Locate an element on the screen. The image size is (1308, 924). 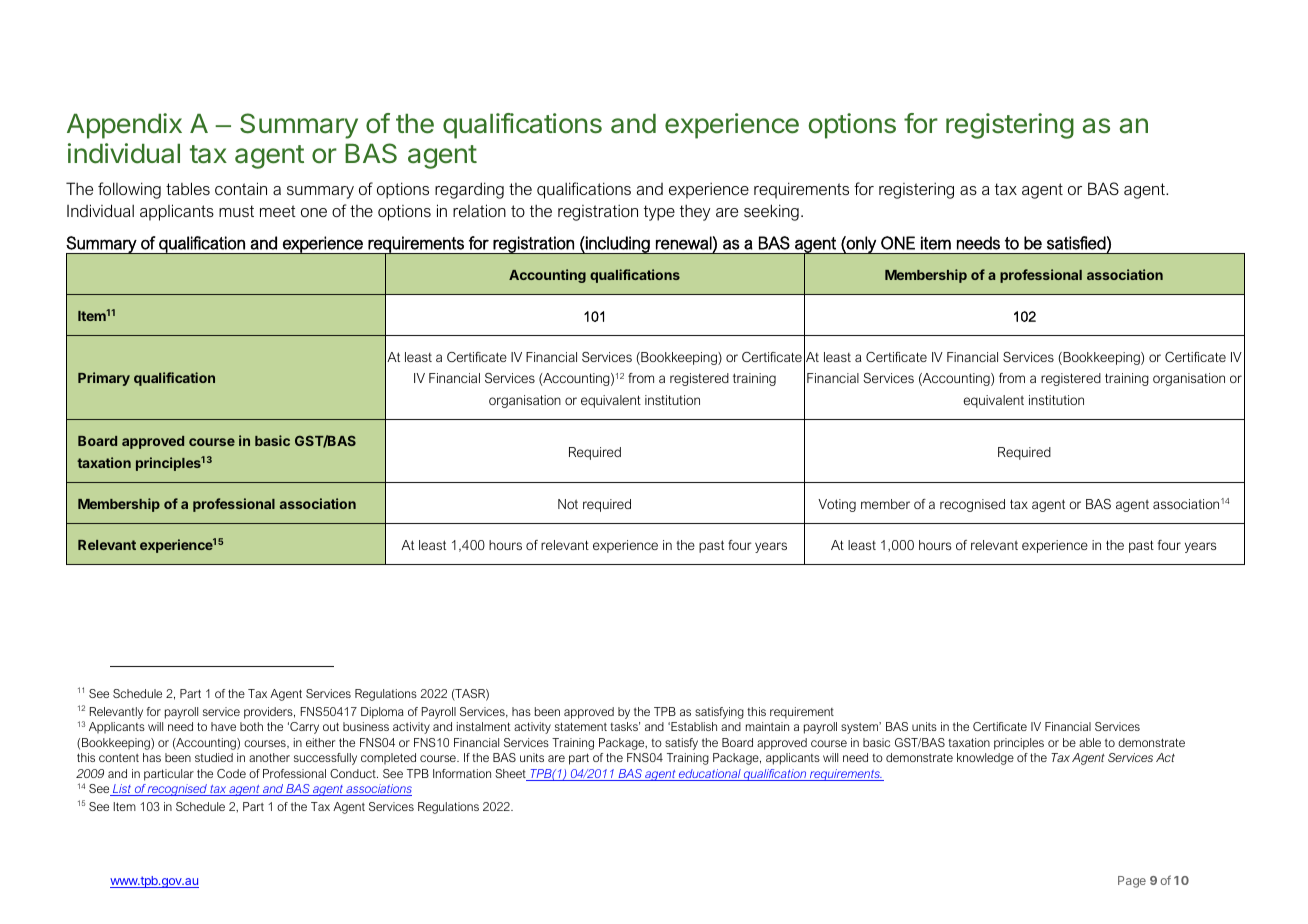
Page is located at coordinates (1132, 882).
